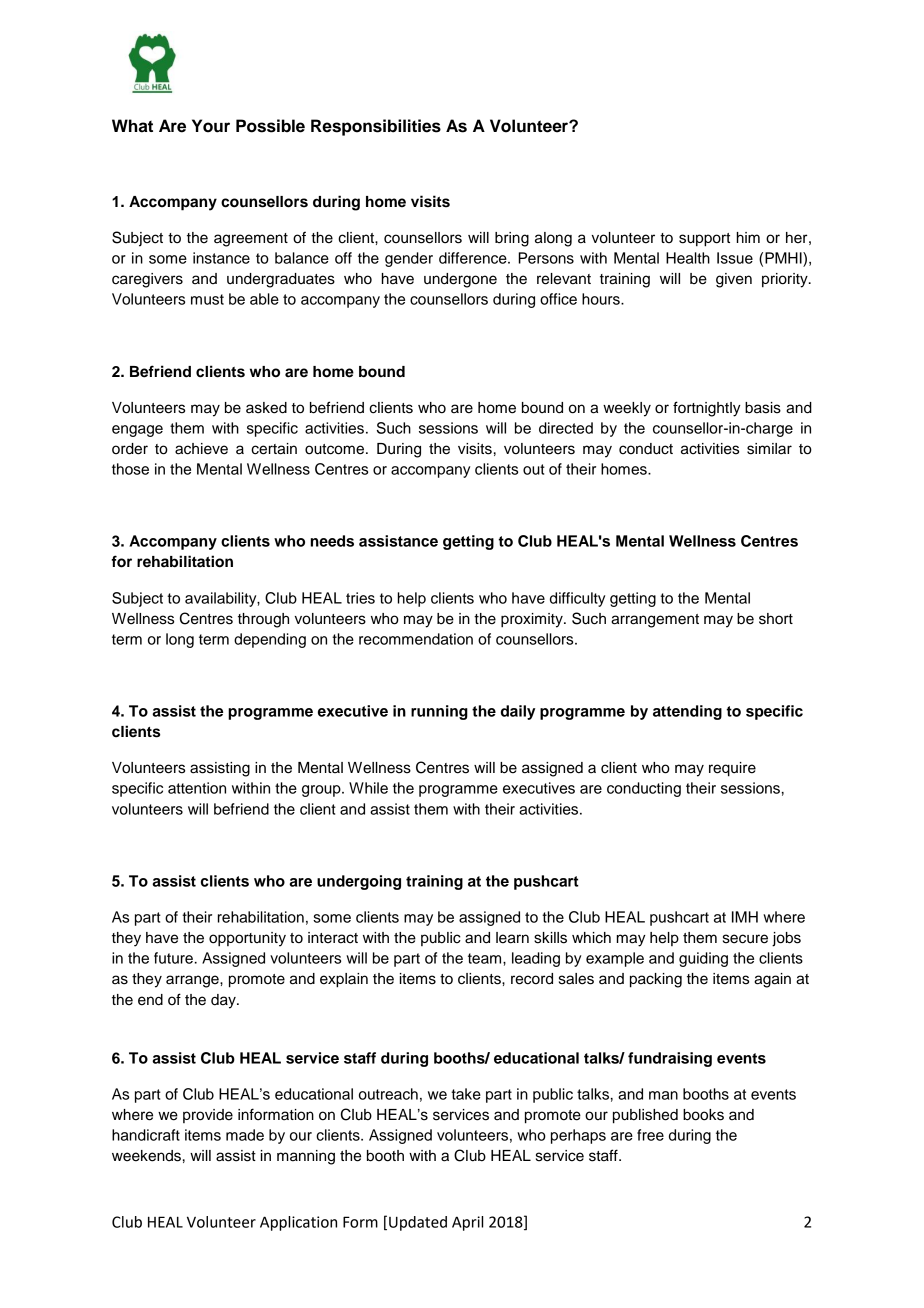 This page has height=1308, width=924. What do you see at coordinates (211, 126) in the page?
I see `Your` at bounding box center [211, 126].
